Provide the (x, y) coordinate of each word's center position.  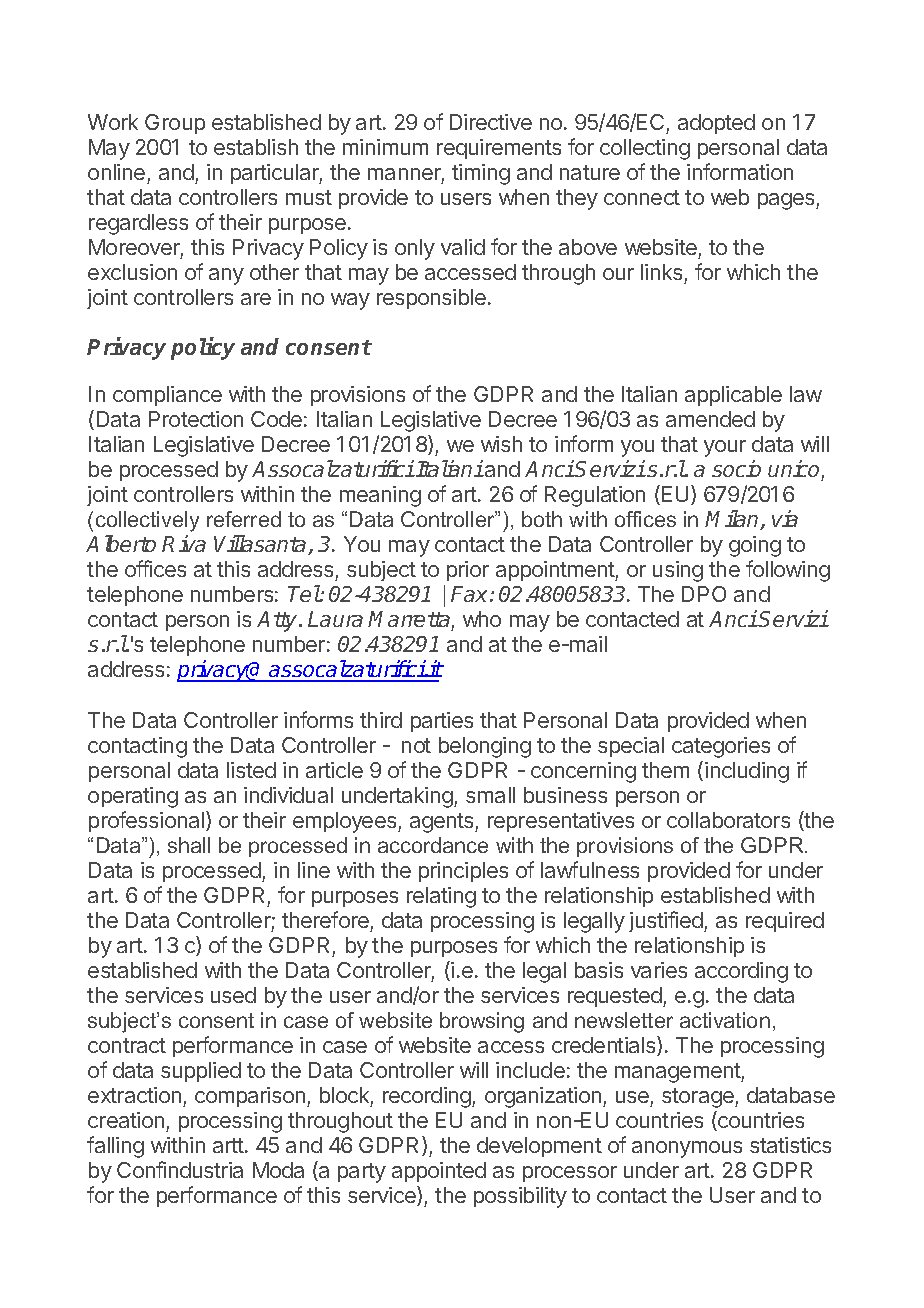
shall (189, 845)
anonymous (687, 1149)
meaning (380, 496)
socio (736, 468)
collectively (147, 521)
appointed (439, 1172)
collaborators (728, 820)
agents (443, 823)
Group (175, 124)
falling (115, 1147)
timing (481, 174)
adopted (716, 124)
